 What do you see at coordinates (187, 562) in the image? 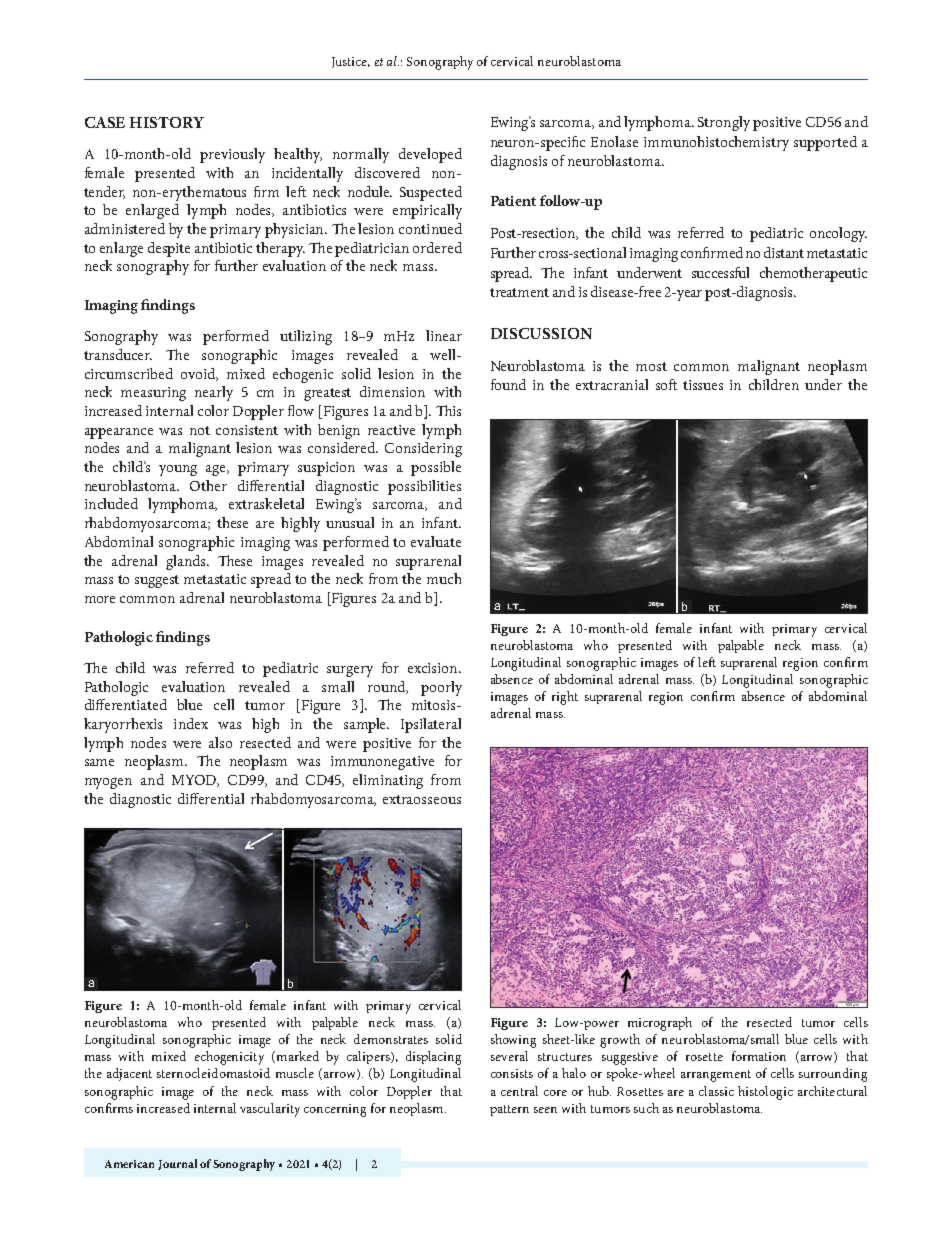
I see `glands` at bounding box center [187, 562].
